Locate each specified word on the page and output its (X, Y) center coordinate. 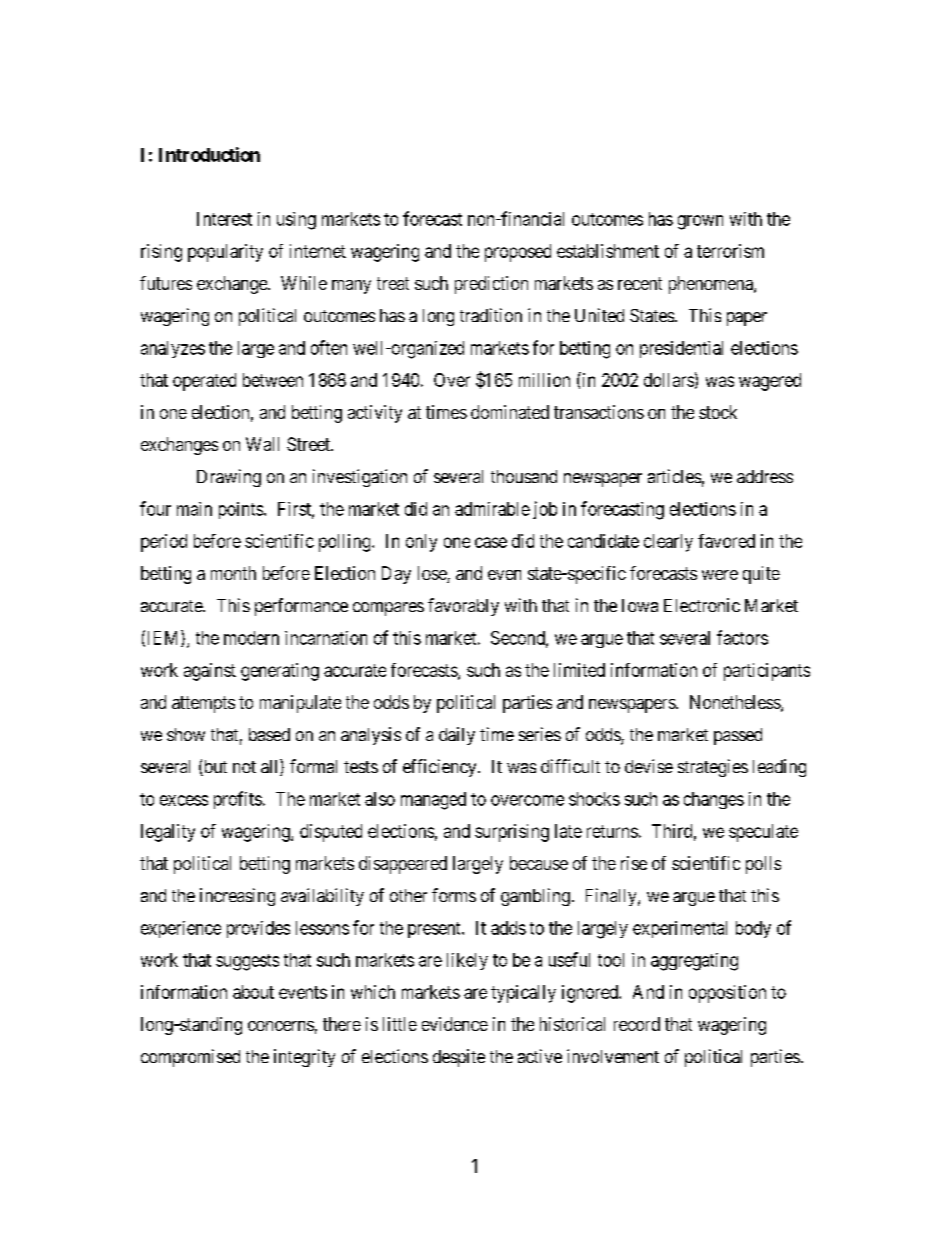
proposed (518, 253)
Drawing (229, 478)
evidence (455, 1024)
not (244, 767)
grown (700, 222)
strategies (713, 768)
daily (457, 736)
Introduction (209, 154)
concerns (281, 1026)
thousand (524, 476)
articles (674, 476)
